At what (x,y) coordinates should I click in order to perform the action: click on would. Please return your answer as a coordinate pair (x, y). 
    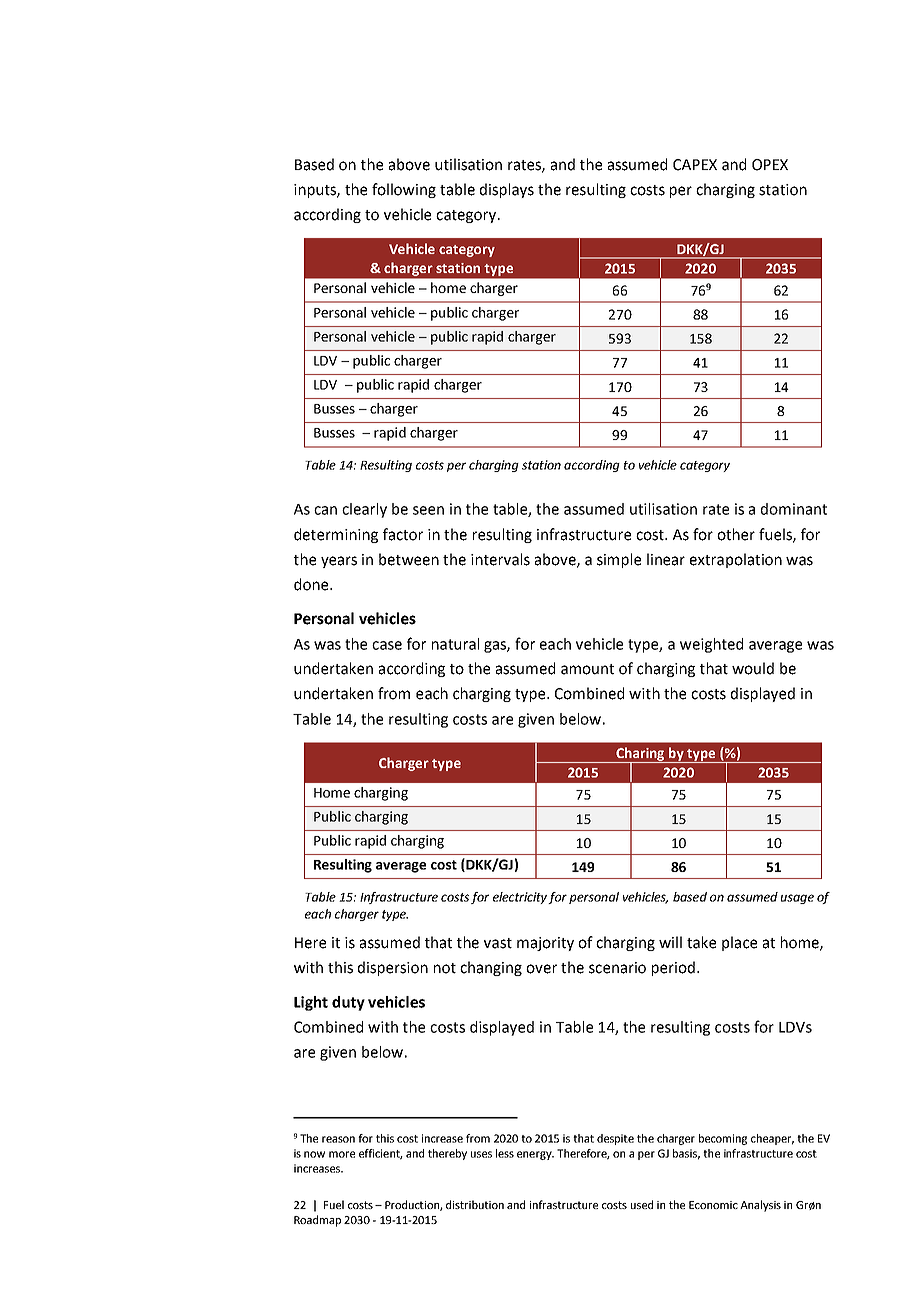
    Looking at the image, I should click on (753, 668).
